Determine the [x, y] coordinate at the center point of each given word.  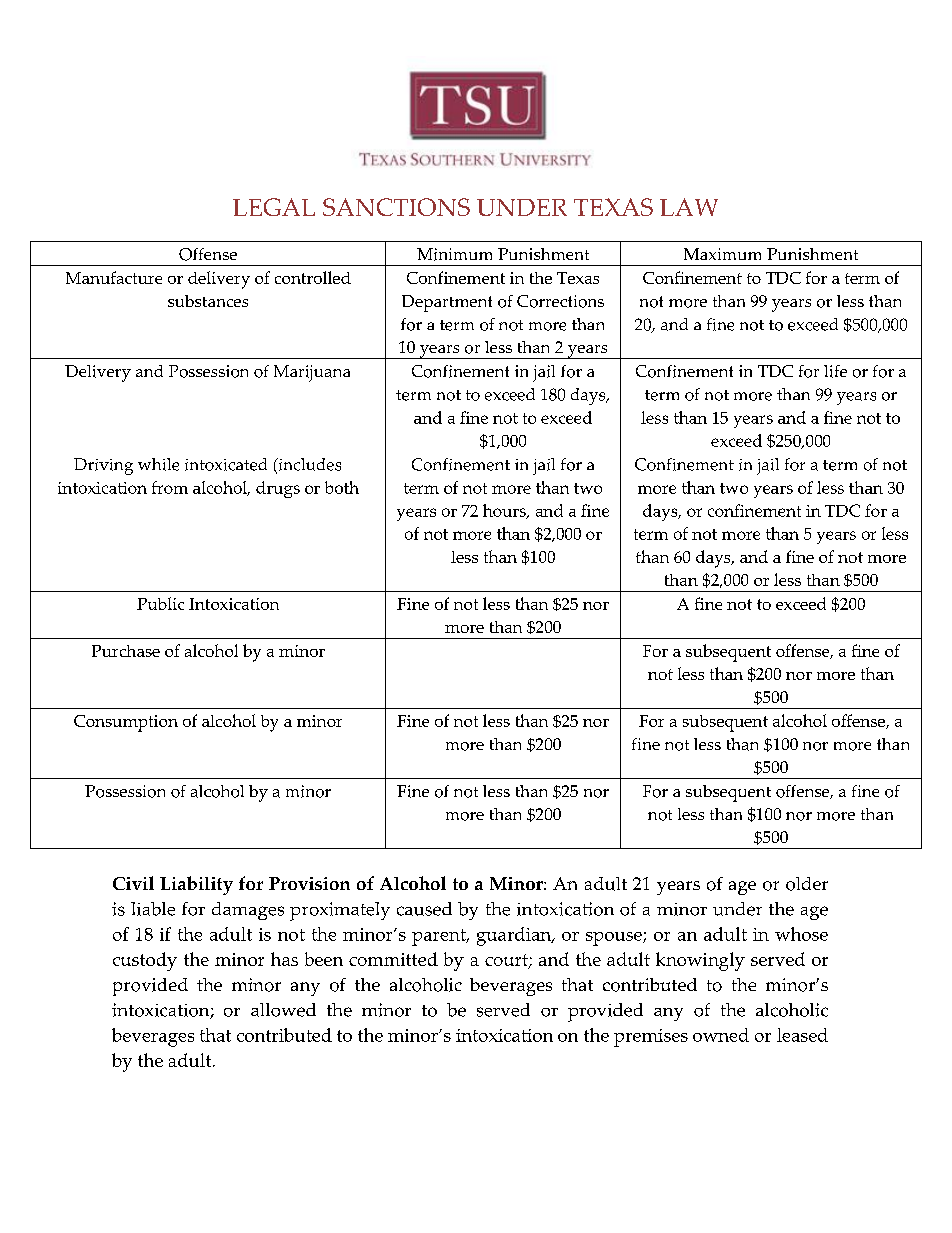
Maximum [722, 254]
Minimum [454, 254]
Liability [196, 885]
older [807, 884]
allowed [283, 1010]
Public [160, 603]
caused [424, 909]
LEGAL [274, 207]
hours [505, 511]
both [342, 487]
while [158, 464]
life [835, 371]
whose [801, 934]
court [507, 961]
